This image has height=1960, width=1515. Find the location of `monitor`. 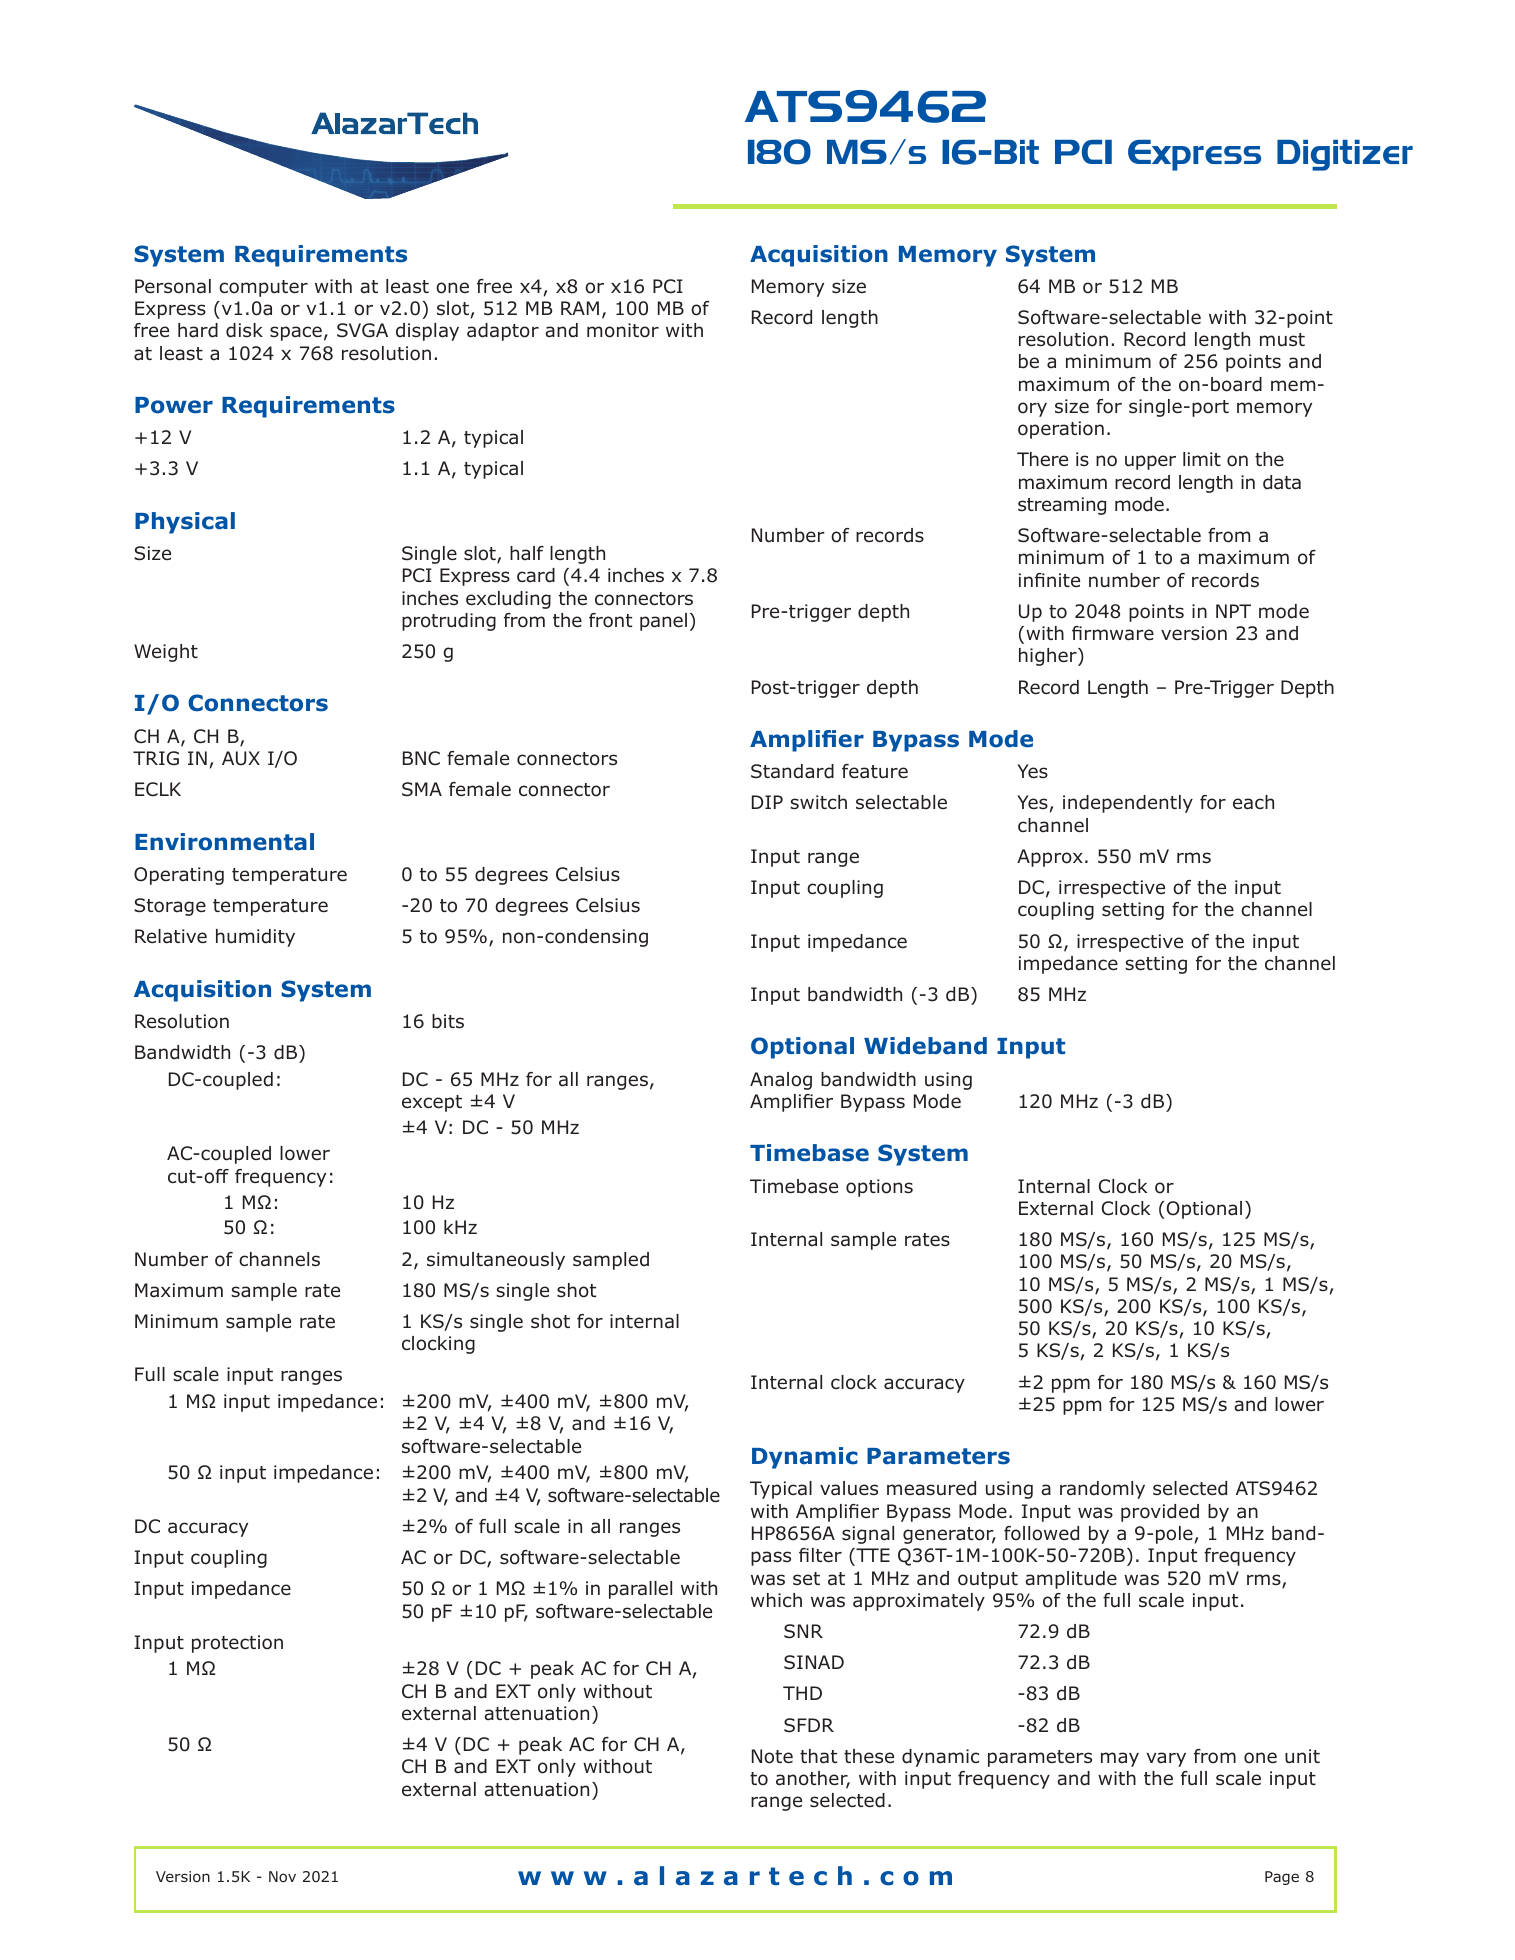

monitor is located at coordinates (623, 330).
